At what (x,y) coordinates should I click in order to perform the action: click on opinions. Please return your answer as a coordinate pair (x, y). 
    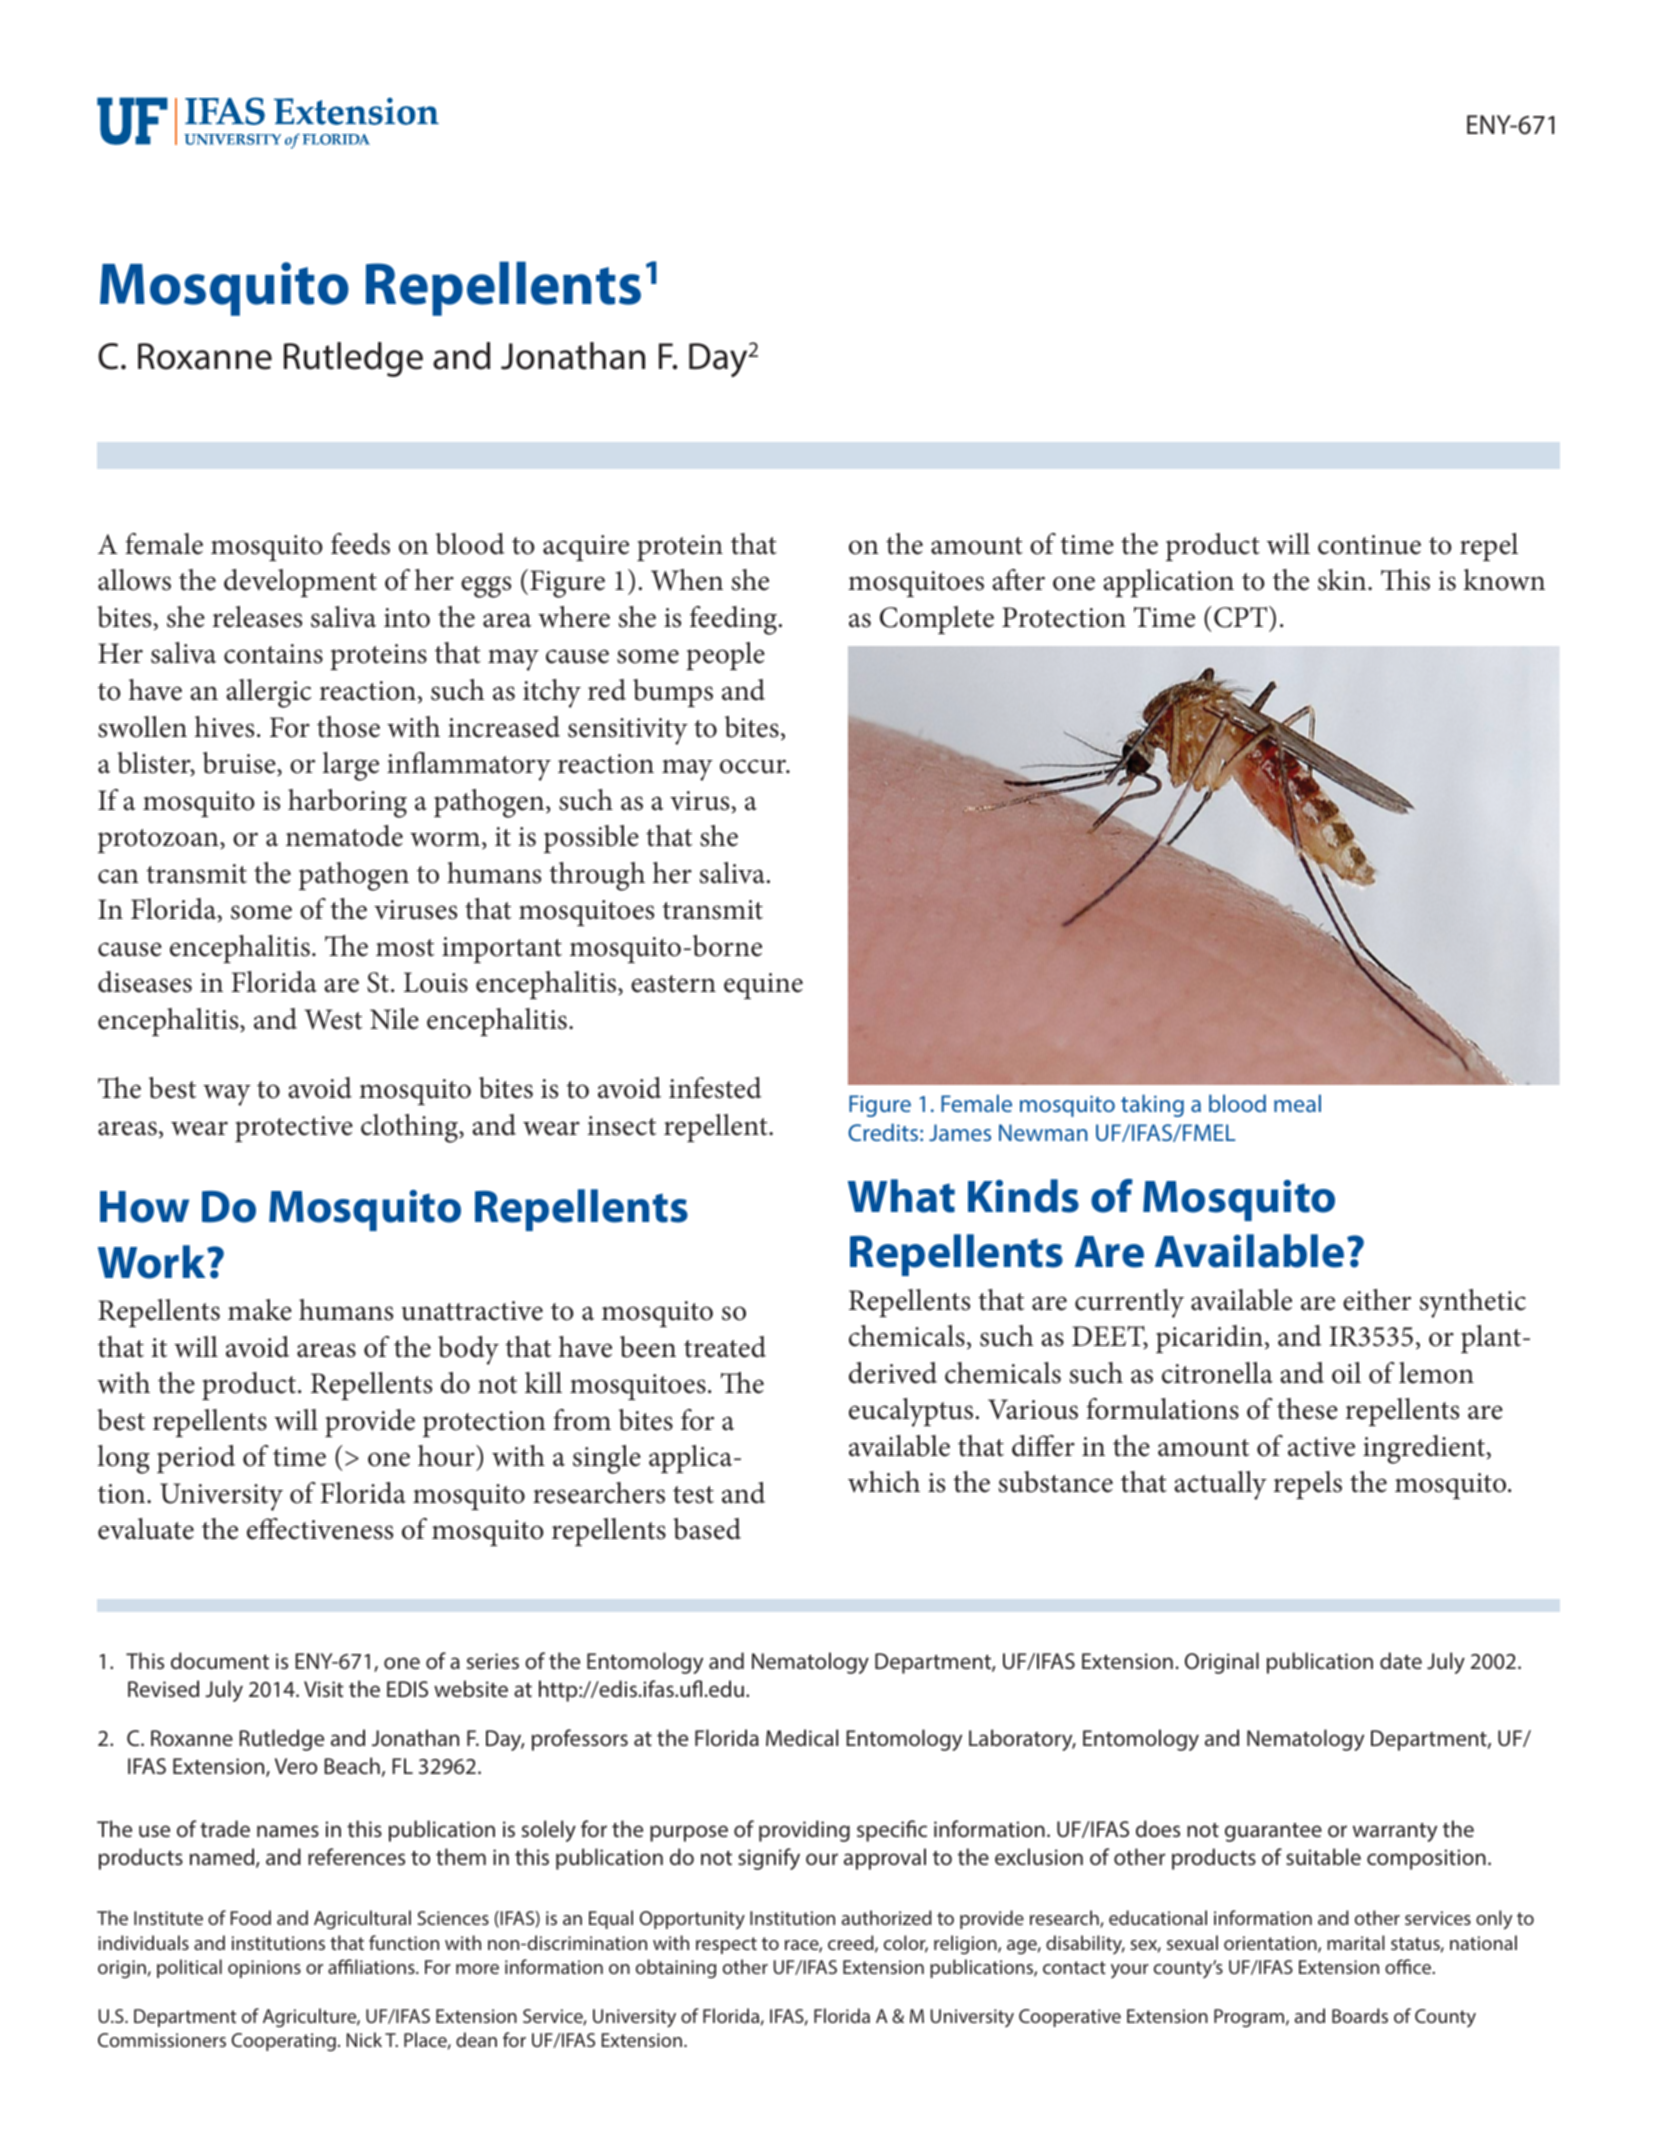
    Looking at the image, I should click on (264, 1969).
